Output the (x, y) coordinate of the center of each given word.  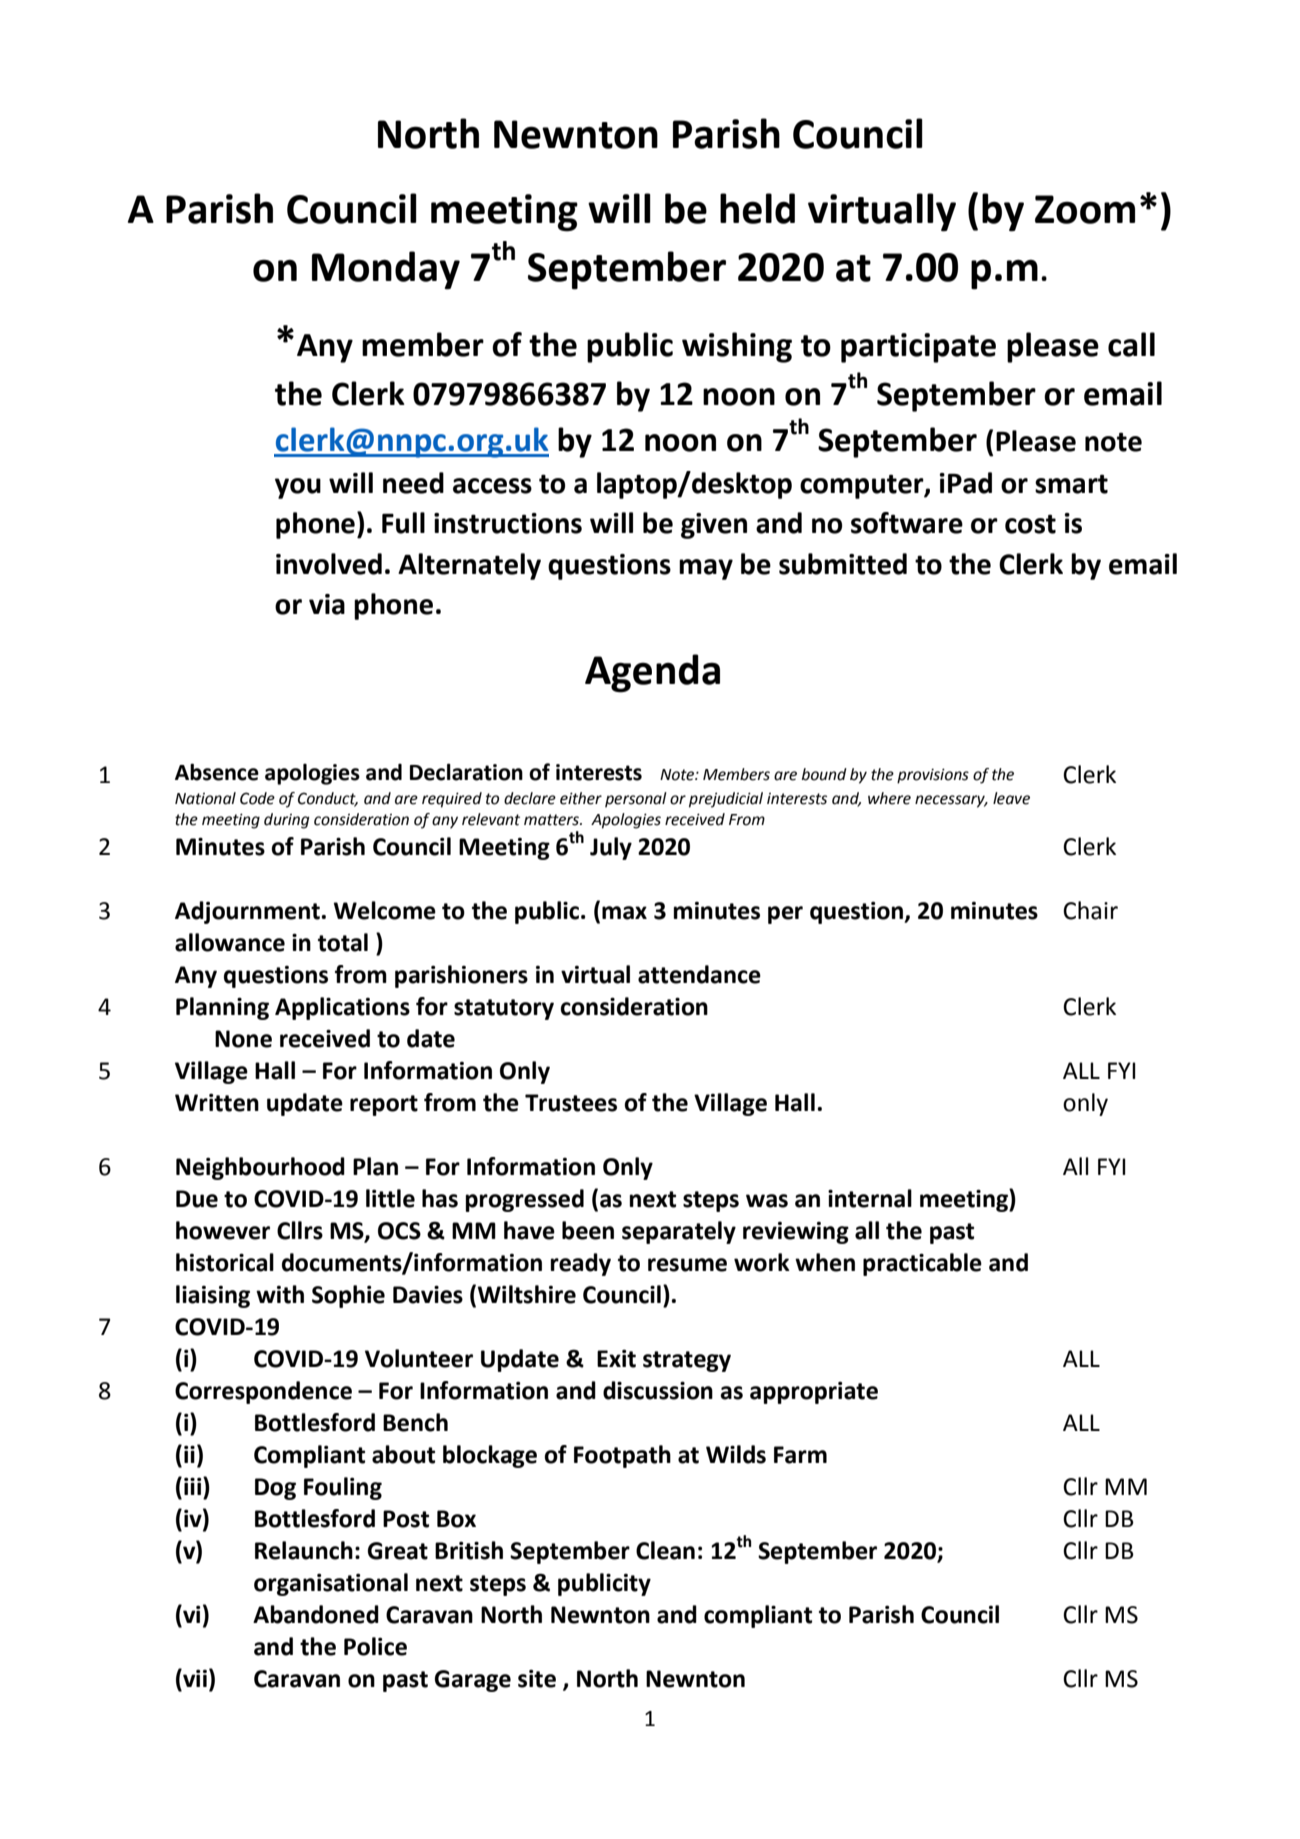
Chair (1090, 910)
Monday (386, 270)
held (757, 208)
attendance (699, 974)
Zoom (1085, 209)
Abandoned (316, 1614)
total (343, 942)
